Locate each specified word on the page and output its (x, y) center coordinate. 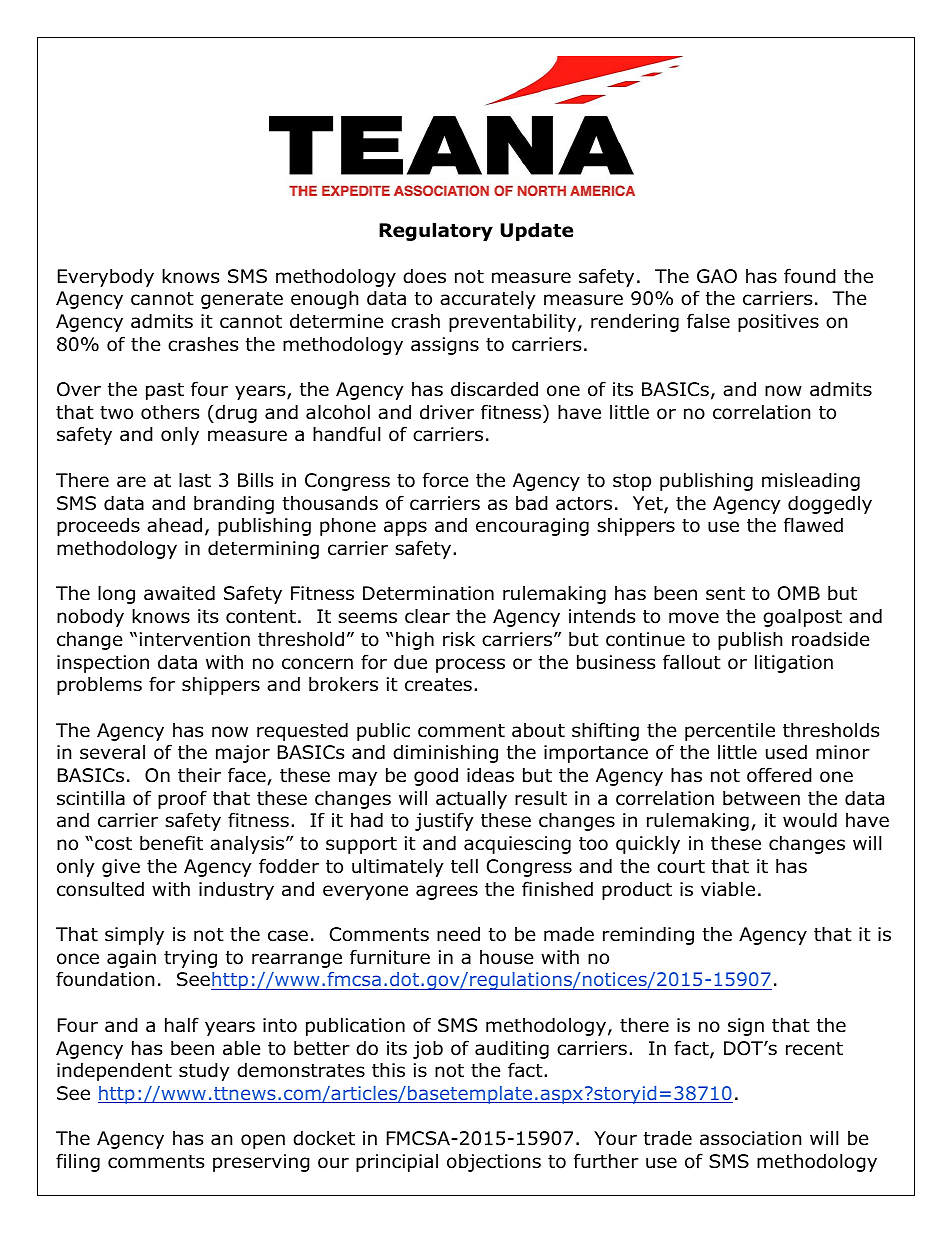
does (424, 276)
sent (725, 594)
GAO (717, 276)
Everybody (106, 277)
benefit (171, 843)
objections (494, 1163)
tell (464, 866)
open (263, 1141)
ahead (174, 525)
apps (405, 528)
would (810, 820)
